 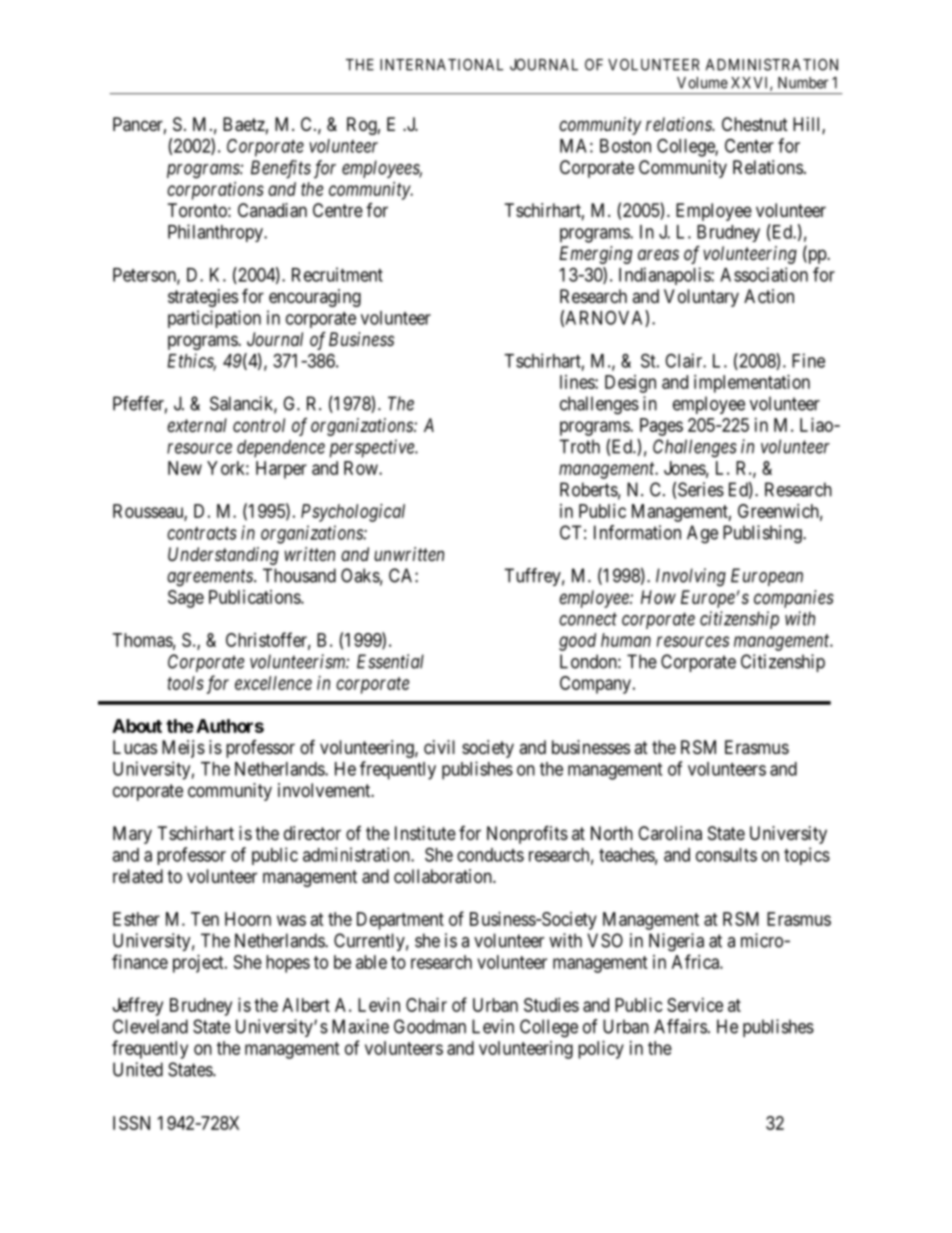 What do you see at coordinates (441, 65) in the document?
I see `INTERNATIONAL` at bounding box center [441, 65].
